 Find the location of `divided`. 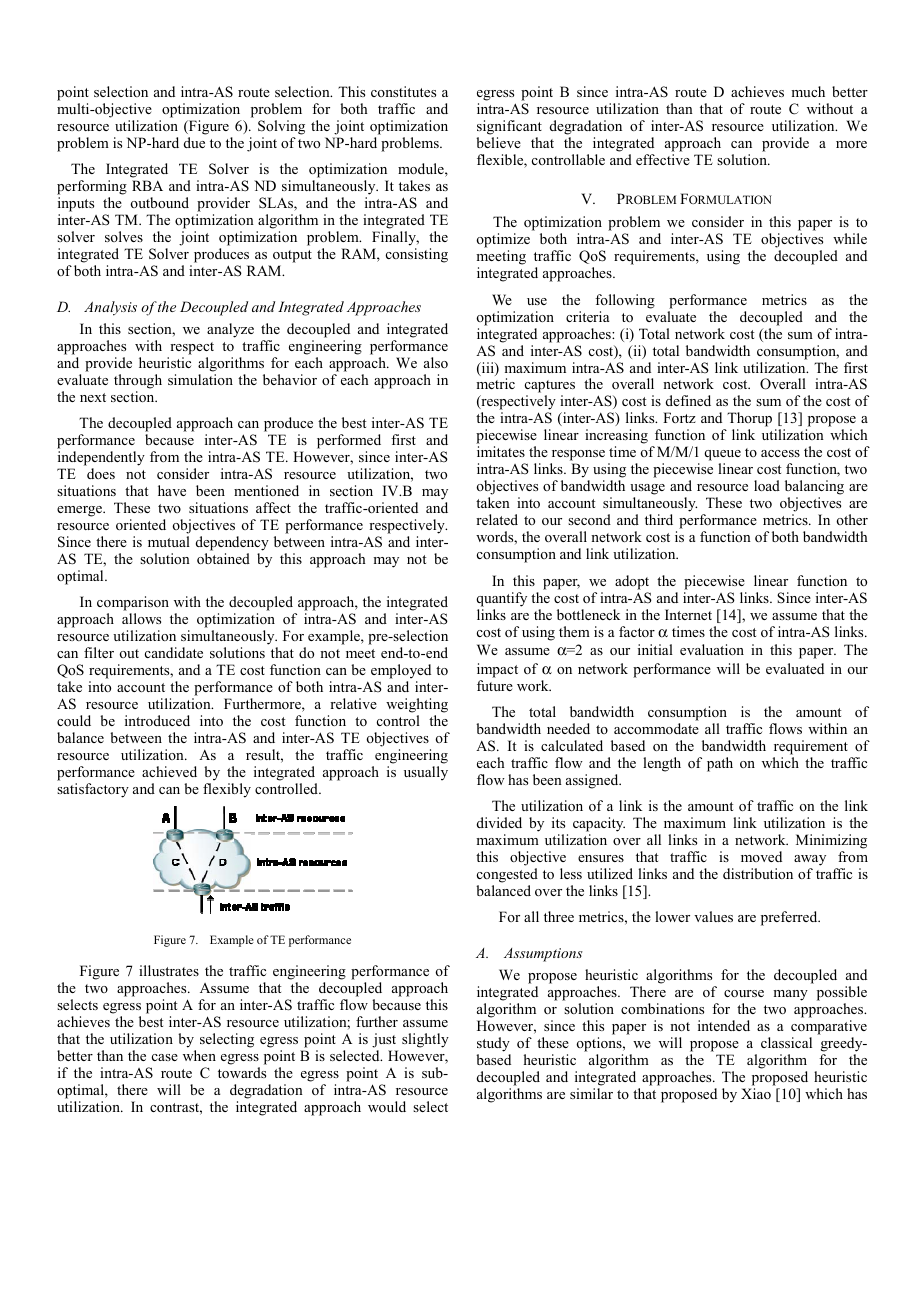

divided is located at coordinates (499, 822).
